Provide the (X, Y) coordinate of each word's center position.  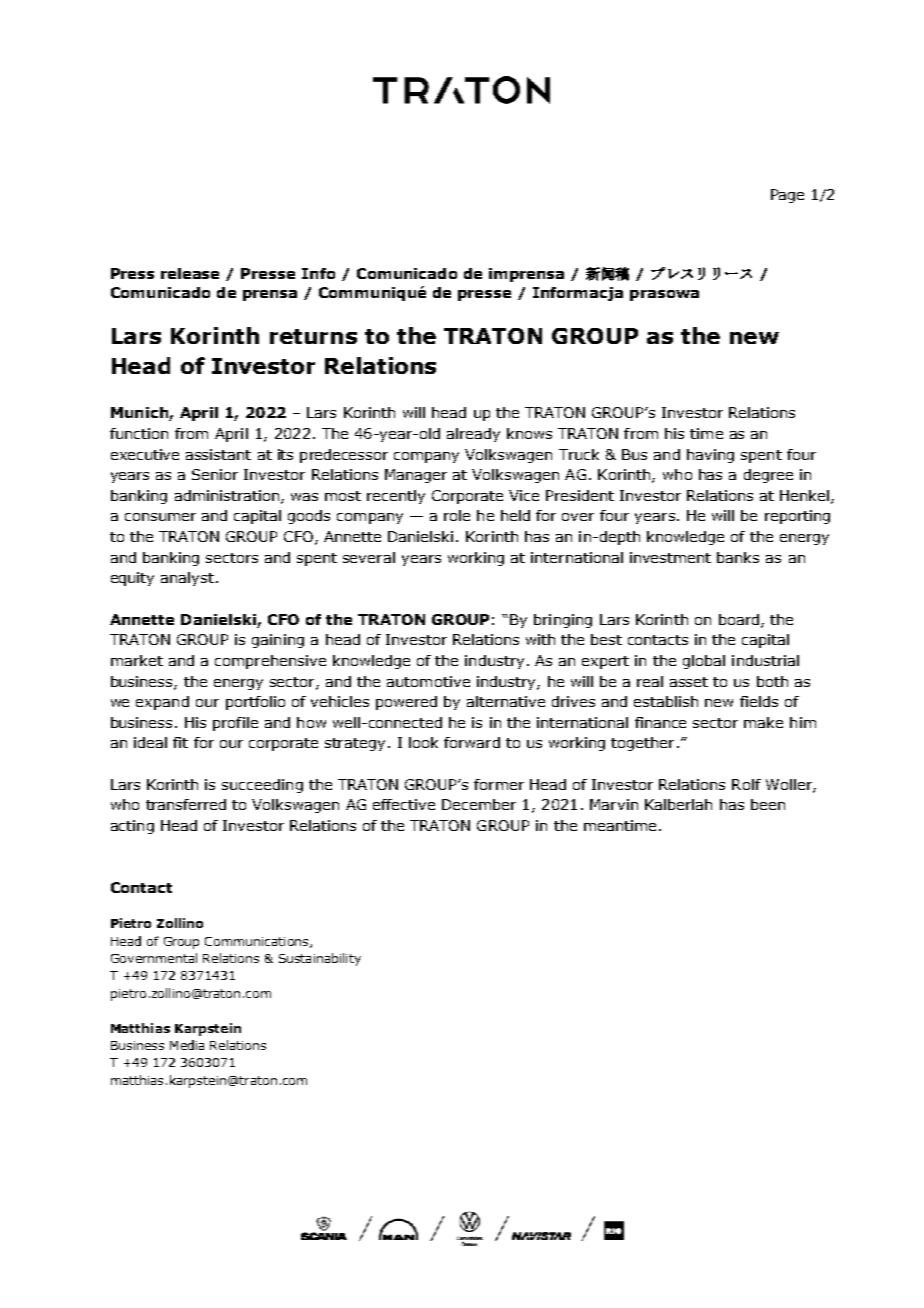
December (479, 804)
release (190, 273)
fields (759, 701)
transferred (186, 804)
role (457, 515)
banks (738, 557)
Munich (140, 414)
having (710, 456)
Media (187, 1045)
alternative (506, 701)
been (768, 804)
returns (313, 336)
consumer (160, 517)
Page (787, 196)
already (473, 435)
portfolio (255, 703)
